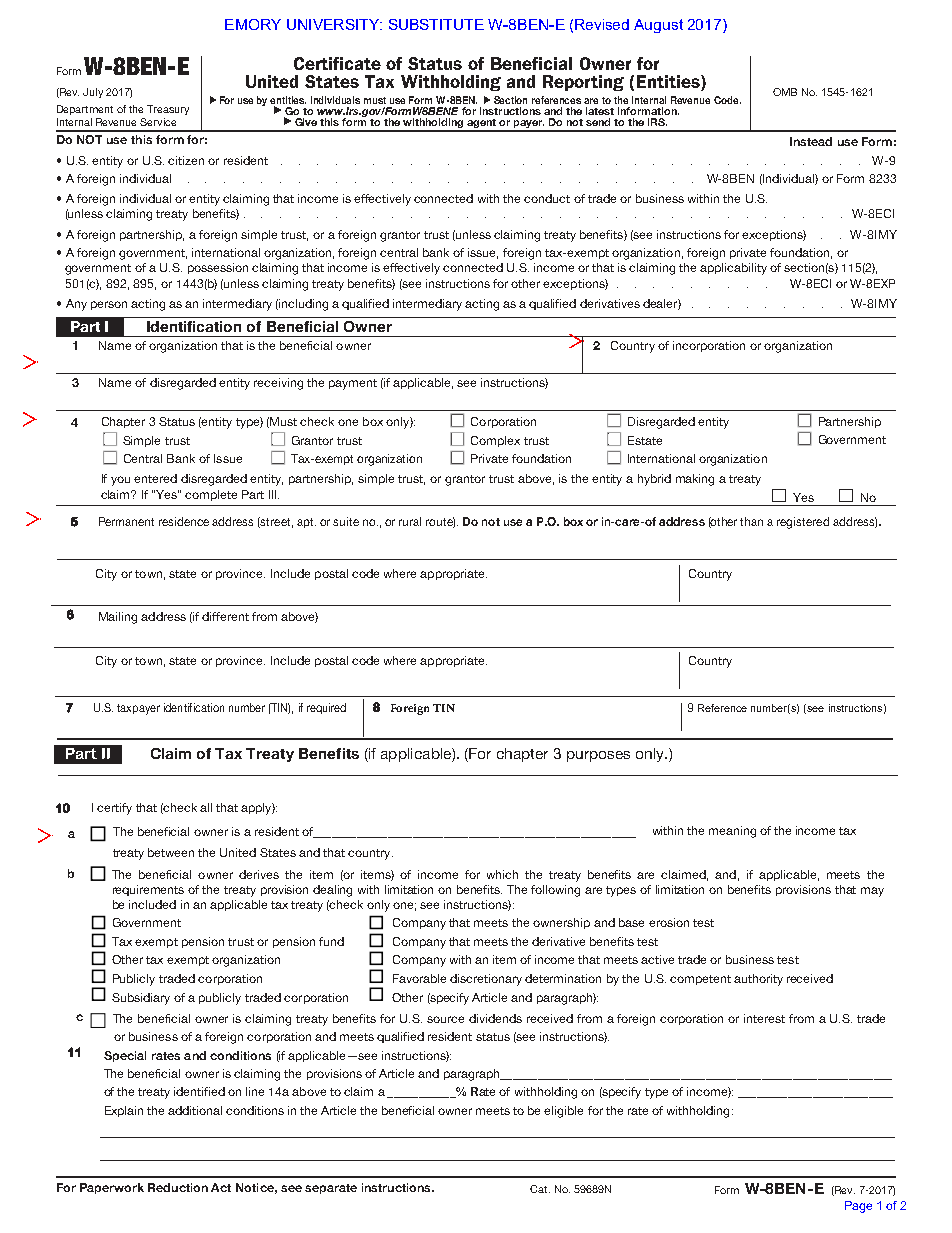 The height and width of the image is (1233, 952). Describe the element at coordinates (858, 1207) in the image. I see `Page` at that location.
